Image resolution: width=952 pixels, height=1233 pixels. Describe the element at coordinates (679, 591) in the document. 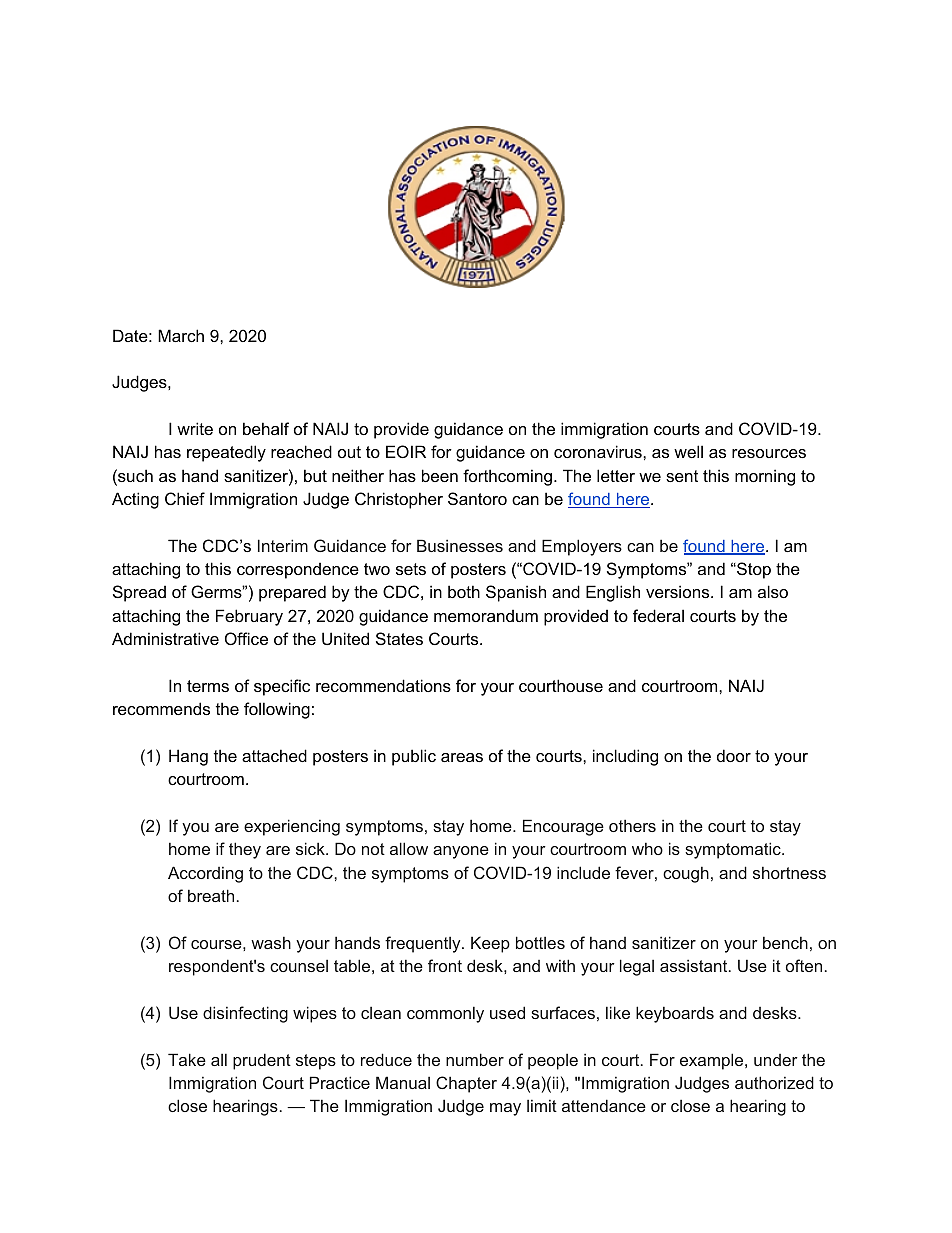

I see `versions` at that location.
